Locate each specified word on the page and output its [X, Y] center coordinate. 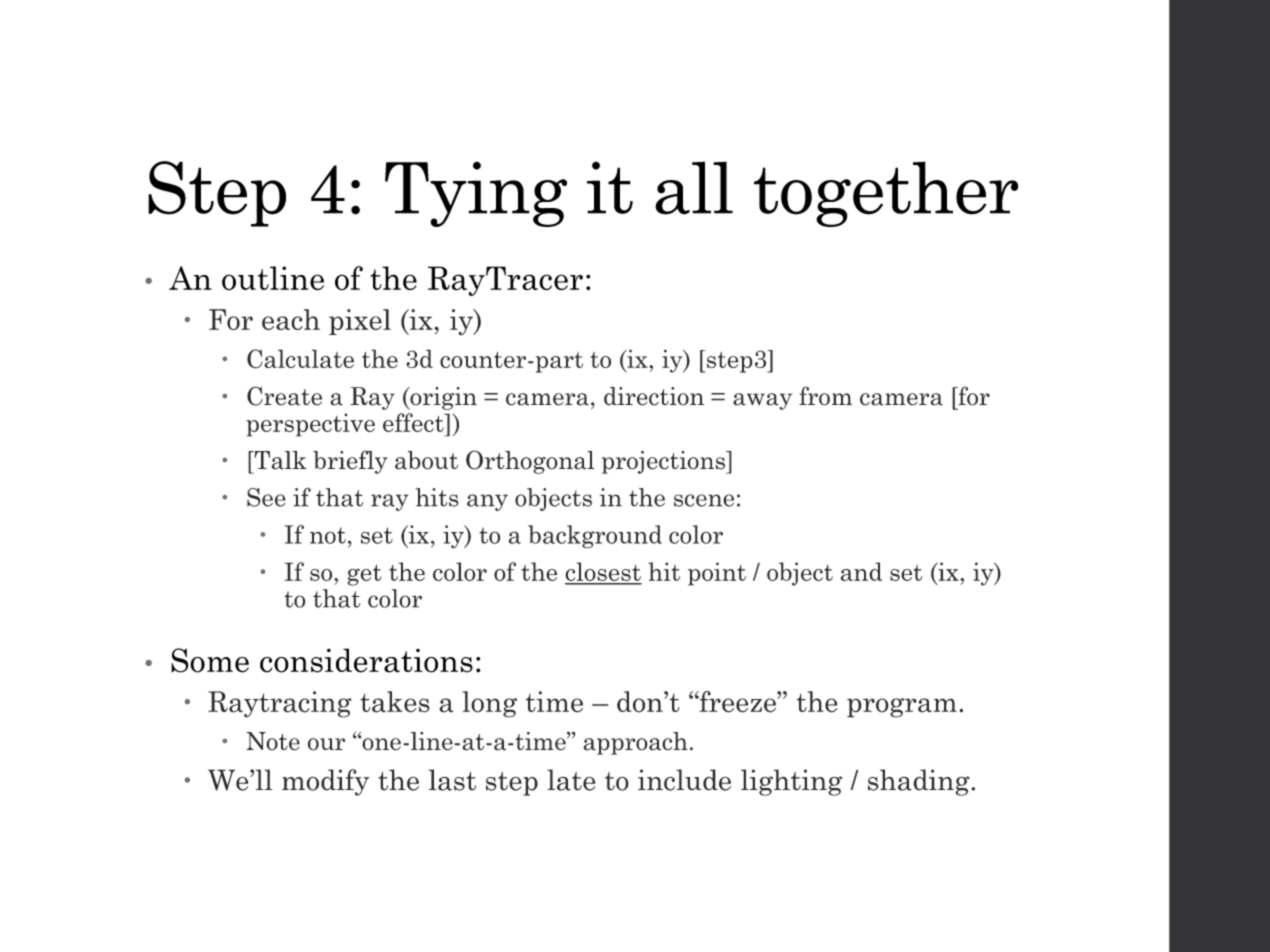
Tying [476, 194]
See [266, 497]
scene [704, 500]
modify [325, 782]
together [886, 194]
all [694, 188]
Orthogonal [530, 462]
